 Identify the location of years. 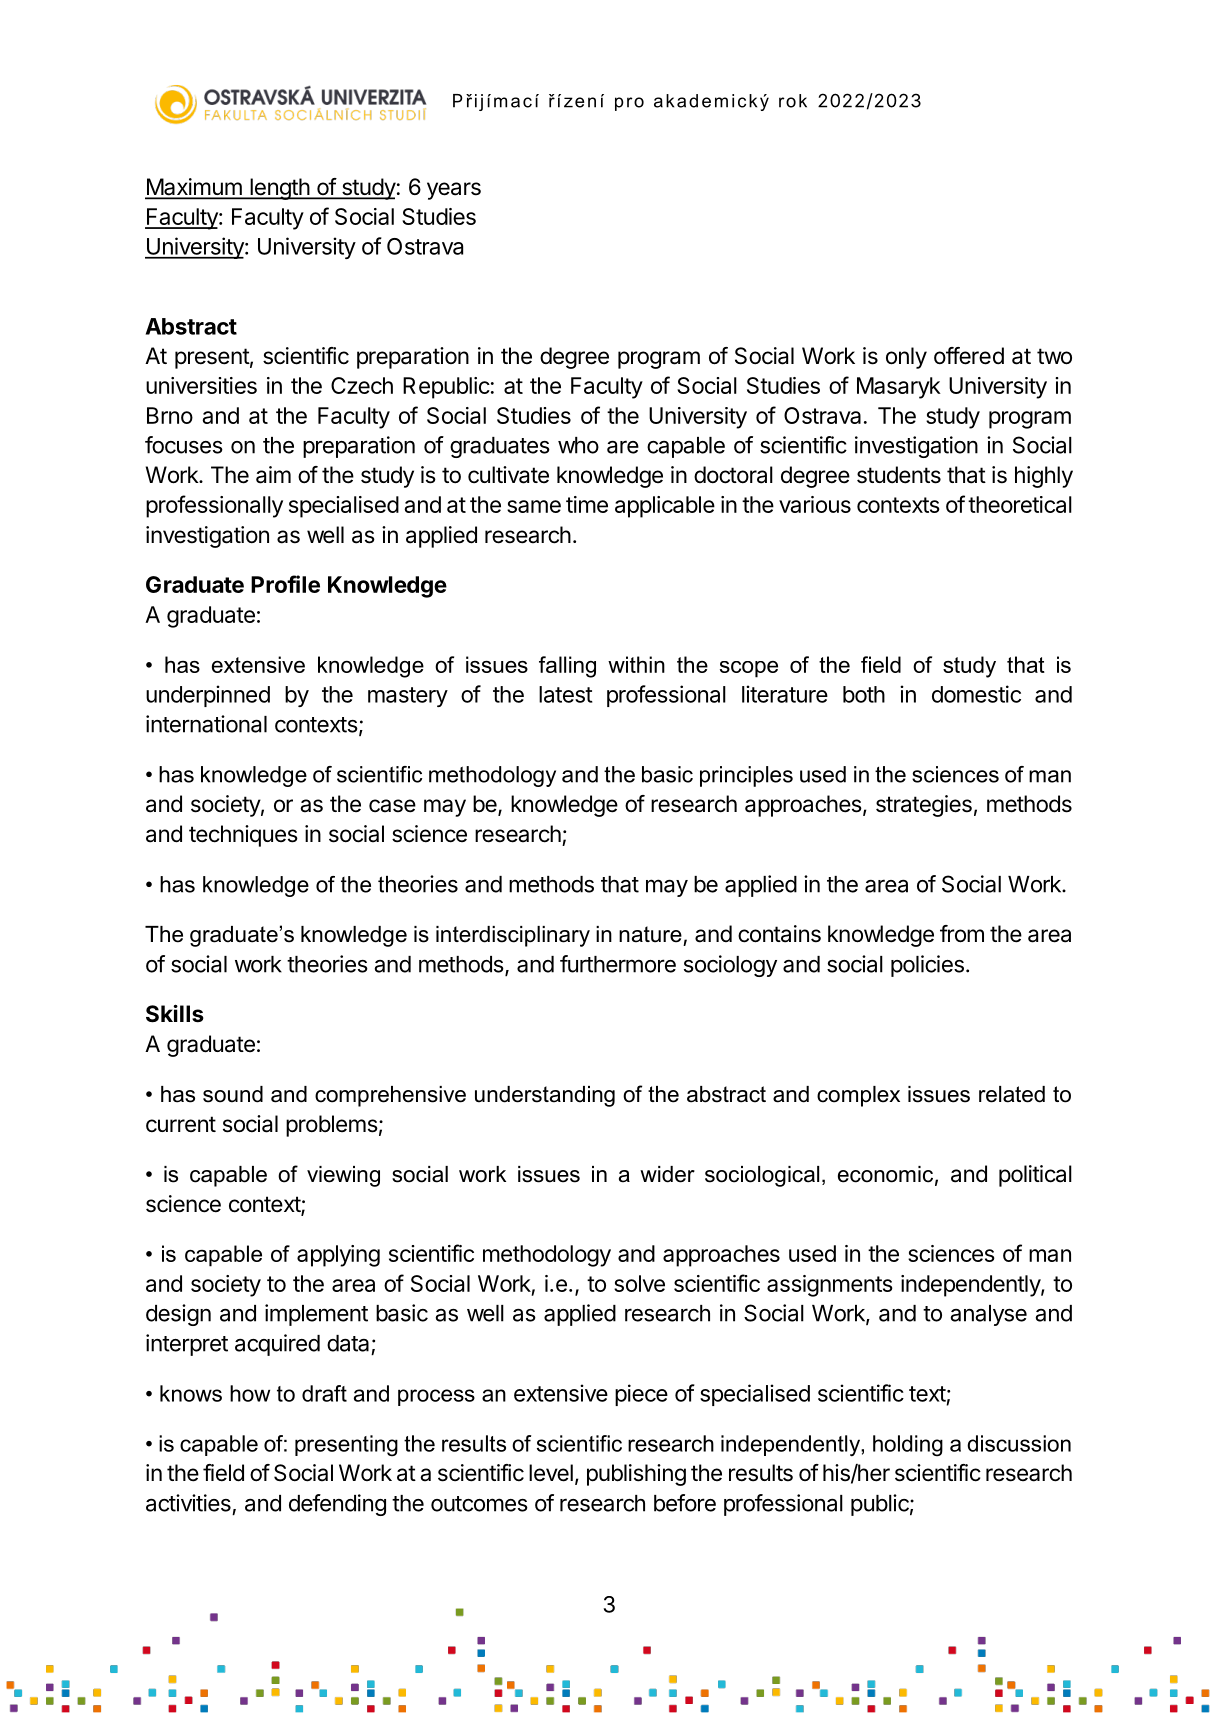
(454, 191).
